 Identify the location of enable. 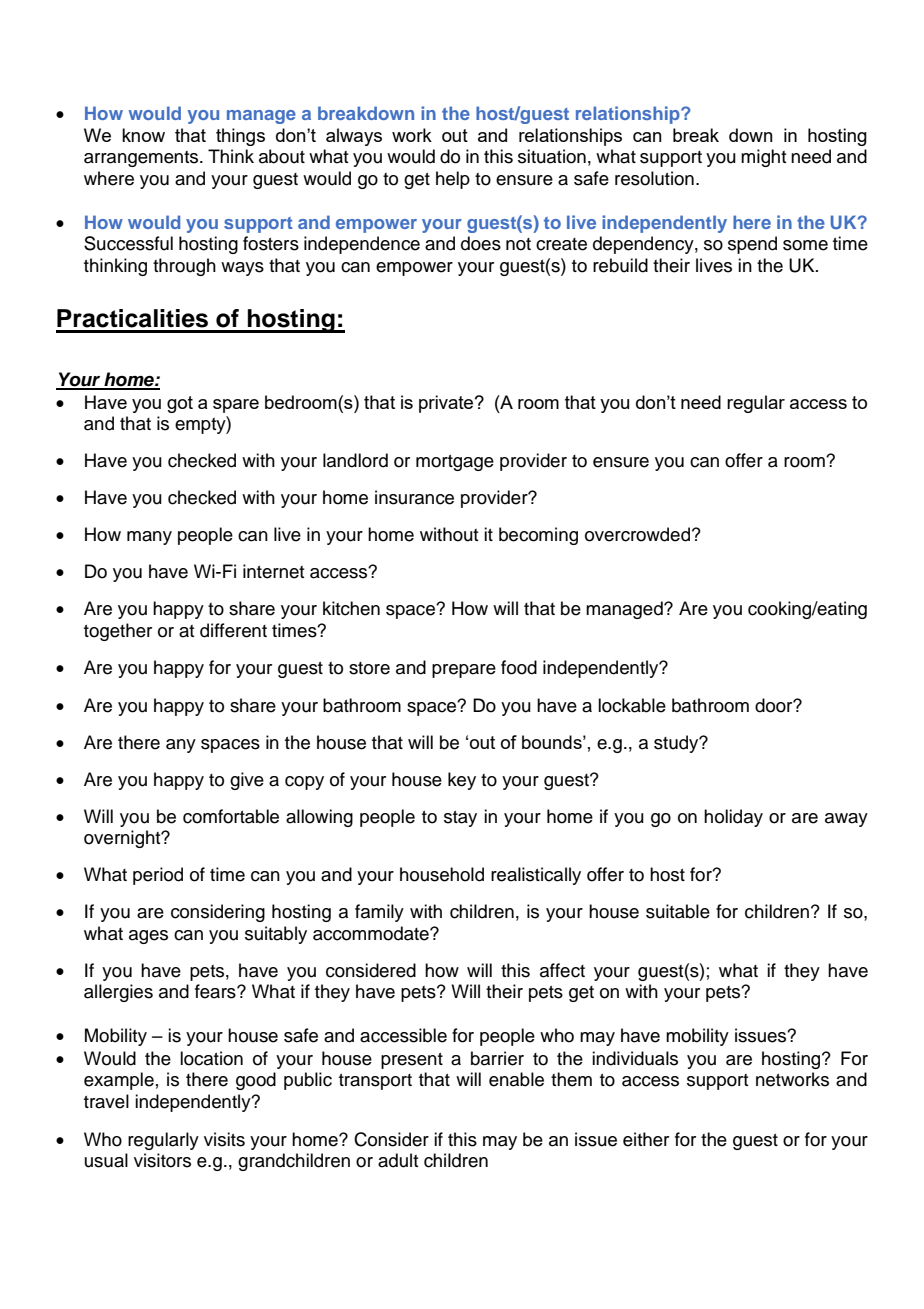
(516, 1079).
